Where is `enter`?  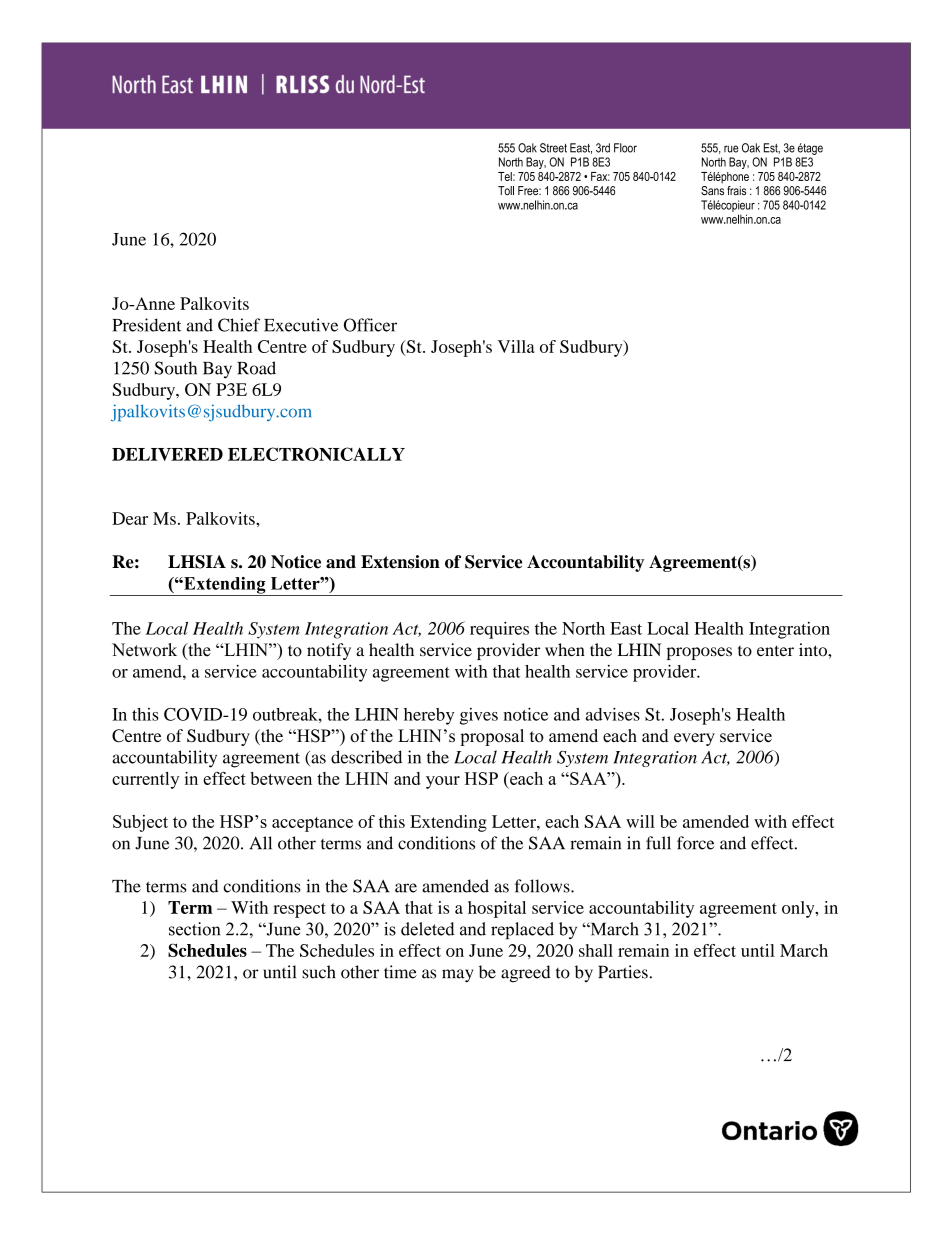
enter is located at coordinates (775, 651).
